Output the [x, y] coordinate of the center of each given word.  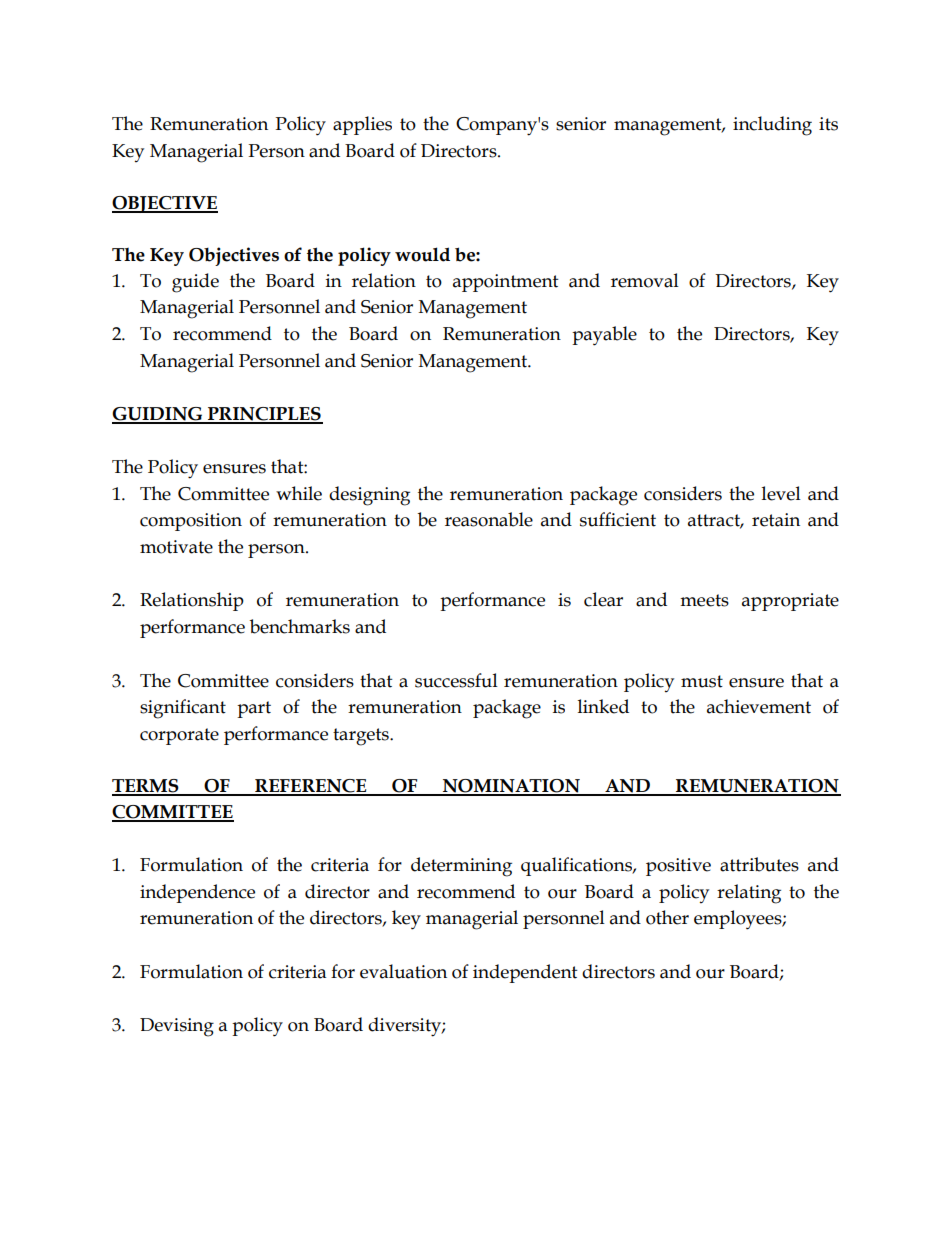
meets [704, 600]
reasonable [489, 519]
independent [525, 973]
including [772, 126]
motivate [176, 547]
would [422, 254]
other [667, 917]
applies [362, 125]
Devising [177, 1027]
